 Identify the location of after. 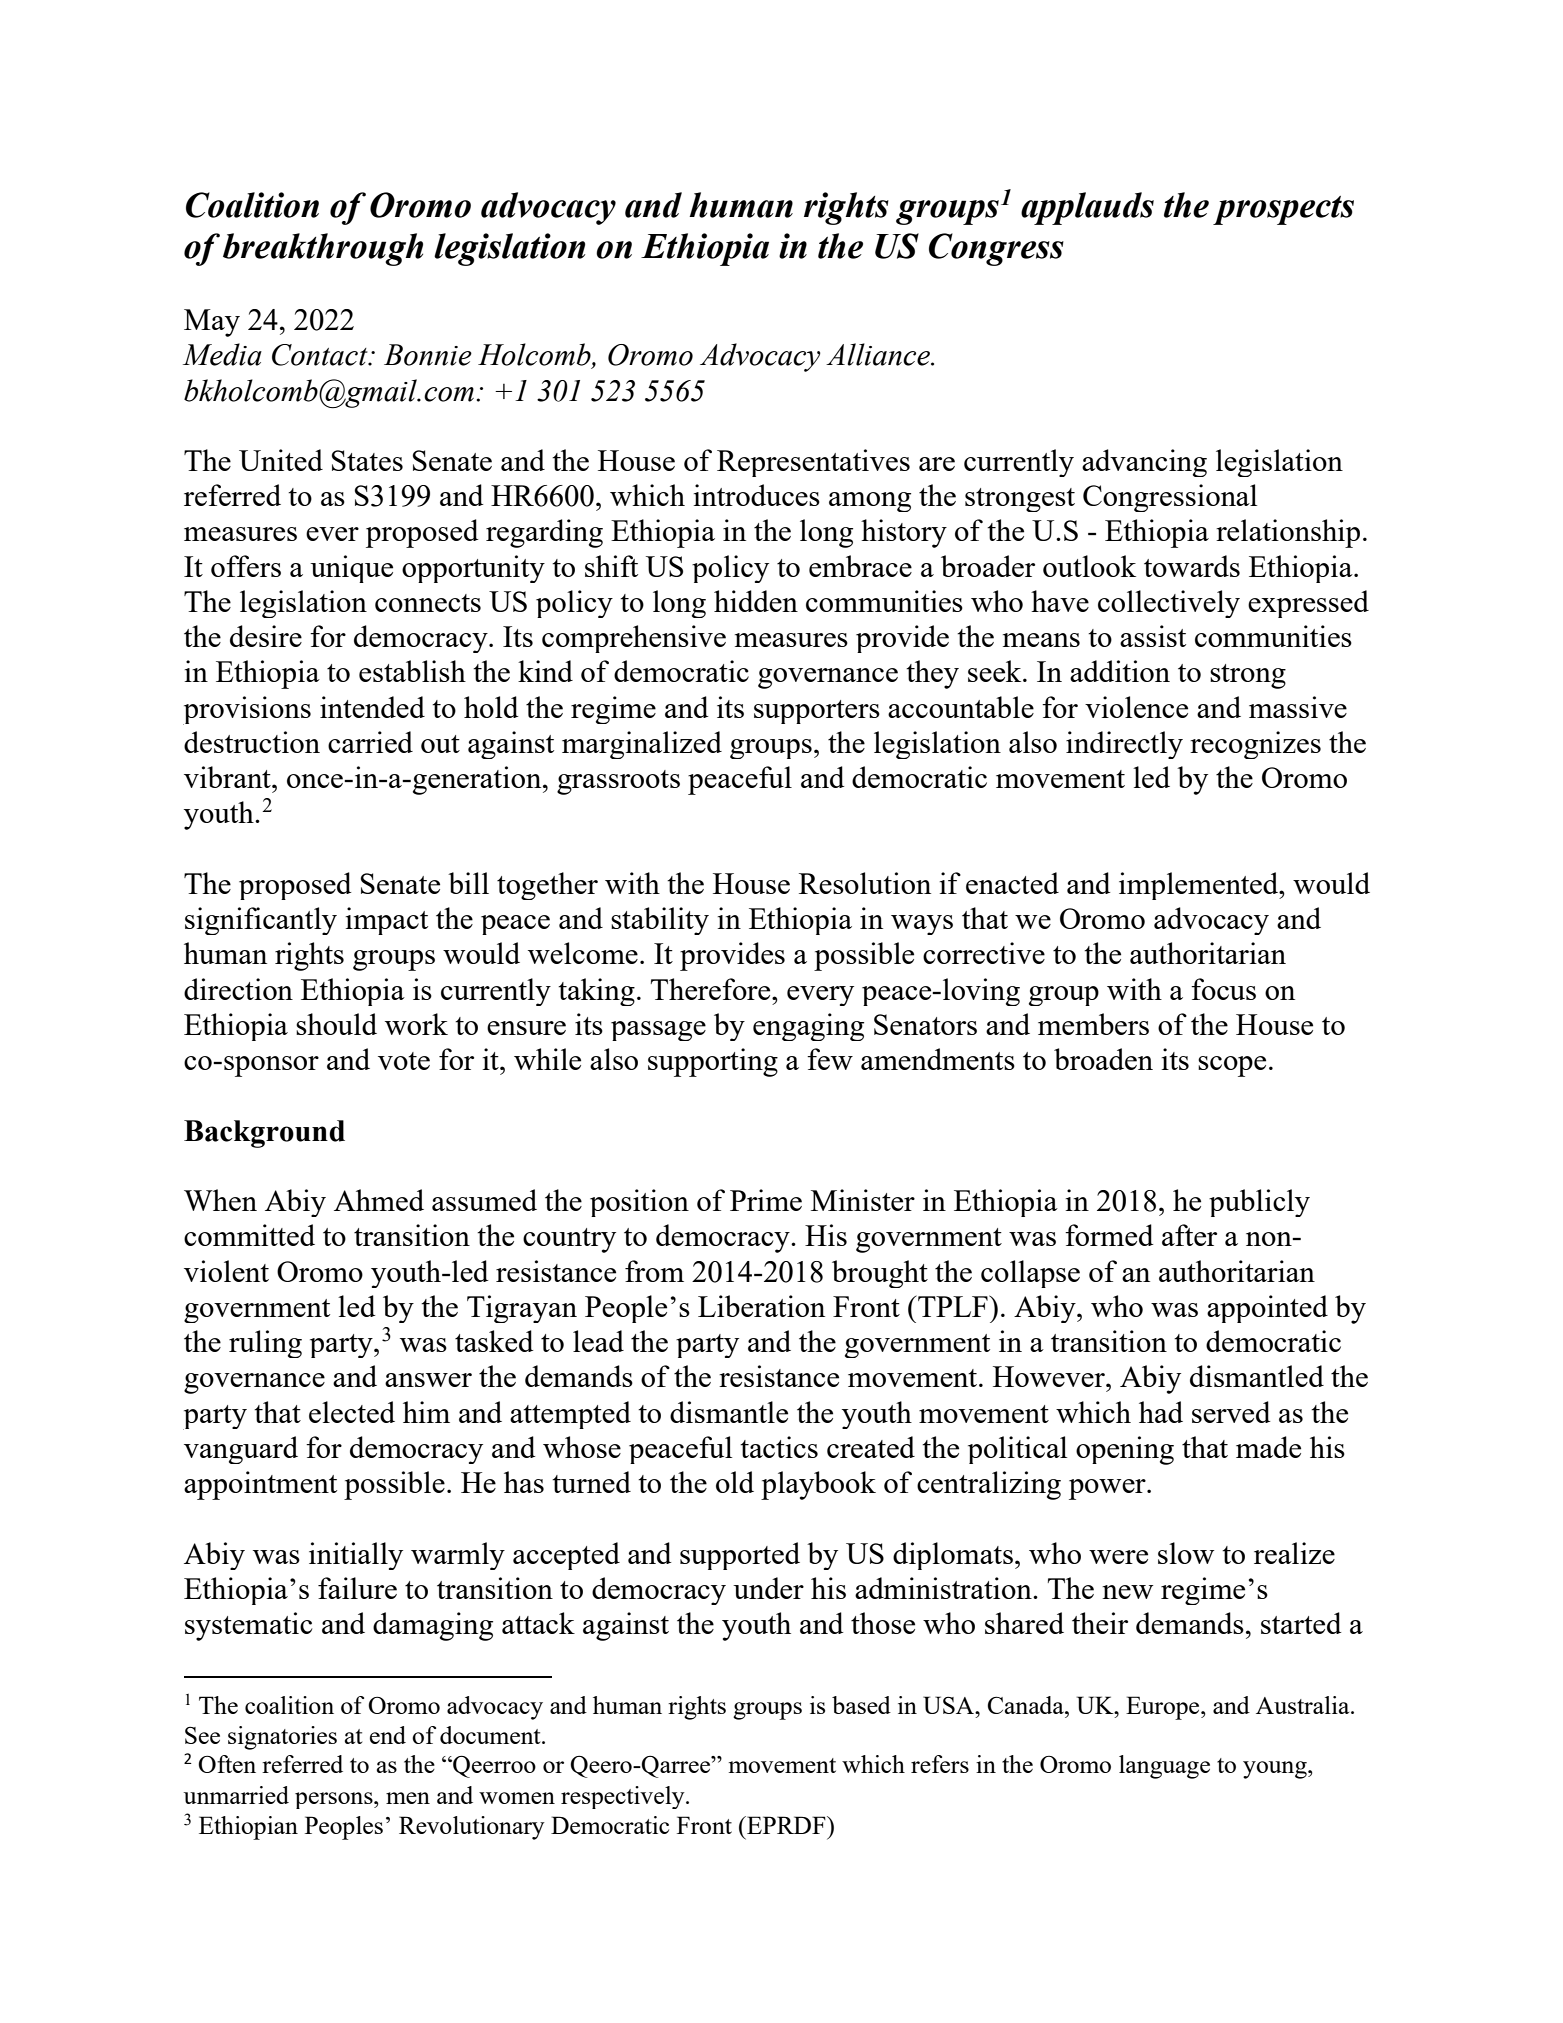
(1189, 1235).
